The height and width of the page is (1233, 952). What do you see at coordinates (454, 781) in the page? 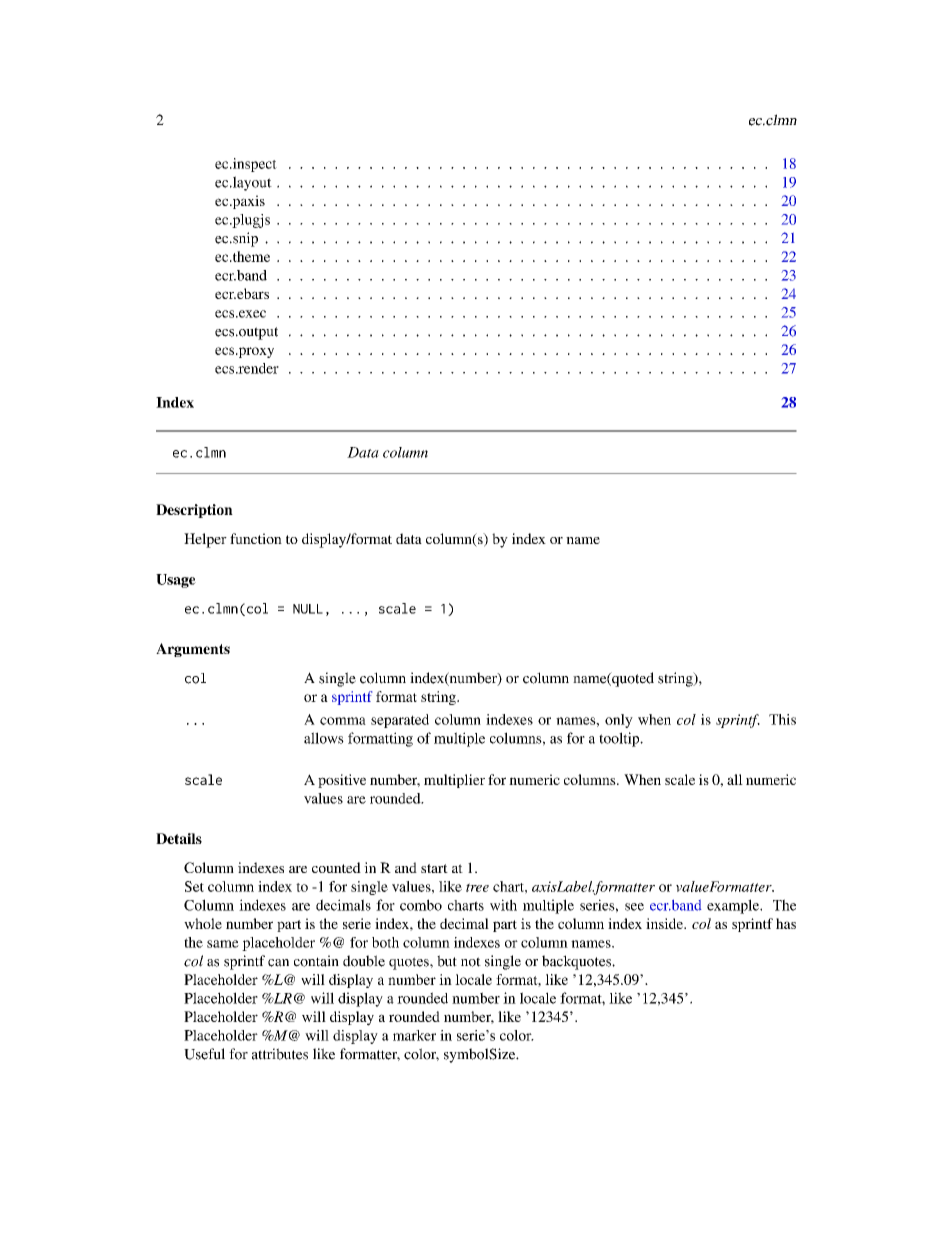
I see `multiplier` at bounding box center [454, 781].
